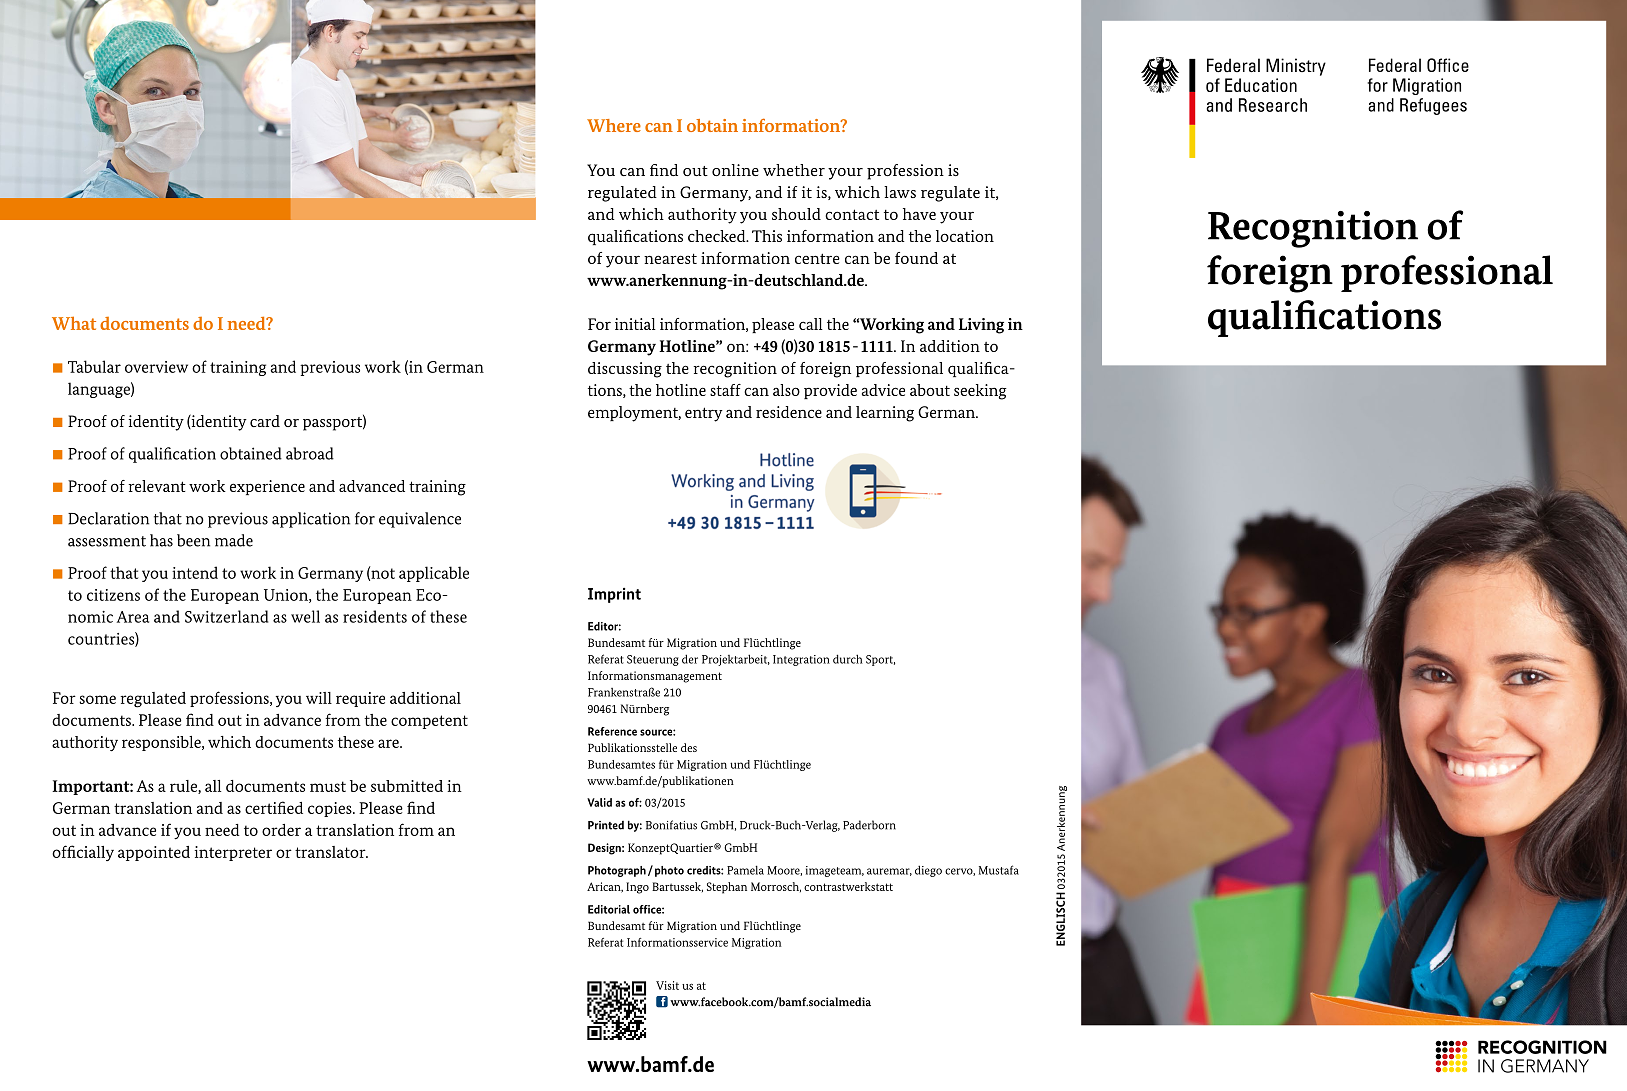 This page has width=1627, height=1091. Describe the element at coordinates (193, 540) in the page. I see `been` at that location.
